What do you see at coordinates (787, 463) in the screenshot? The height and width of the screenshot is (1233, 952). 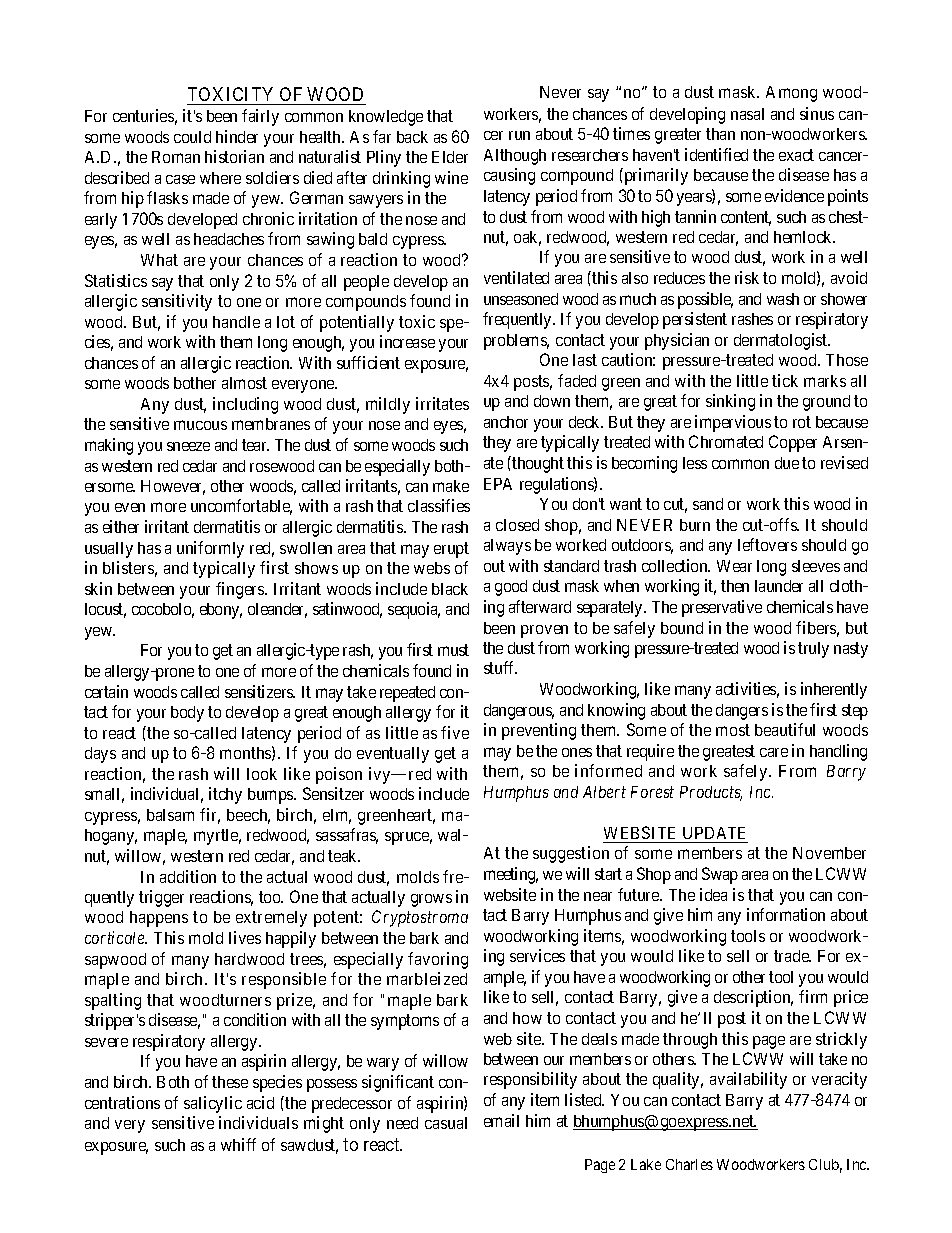 I see `due` at bounding box center [787, 463].
